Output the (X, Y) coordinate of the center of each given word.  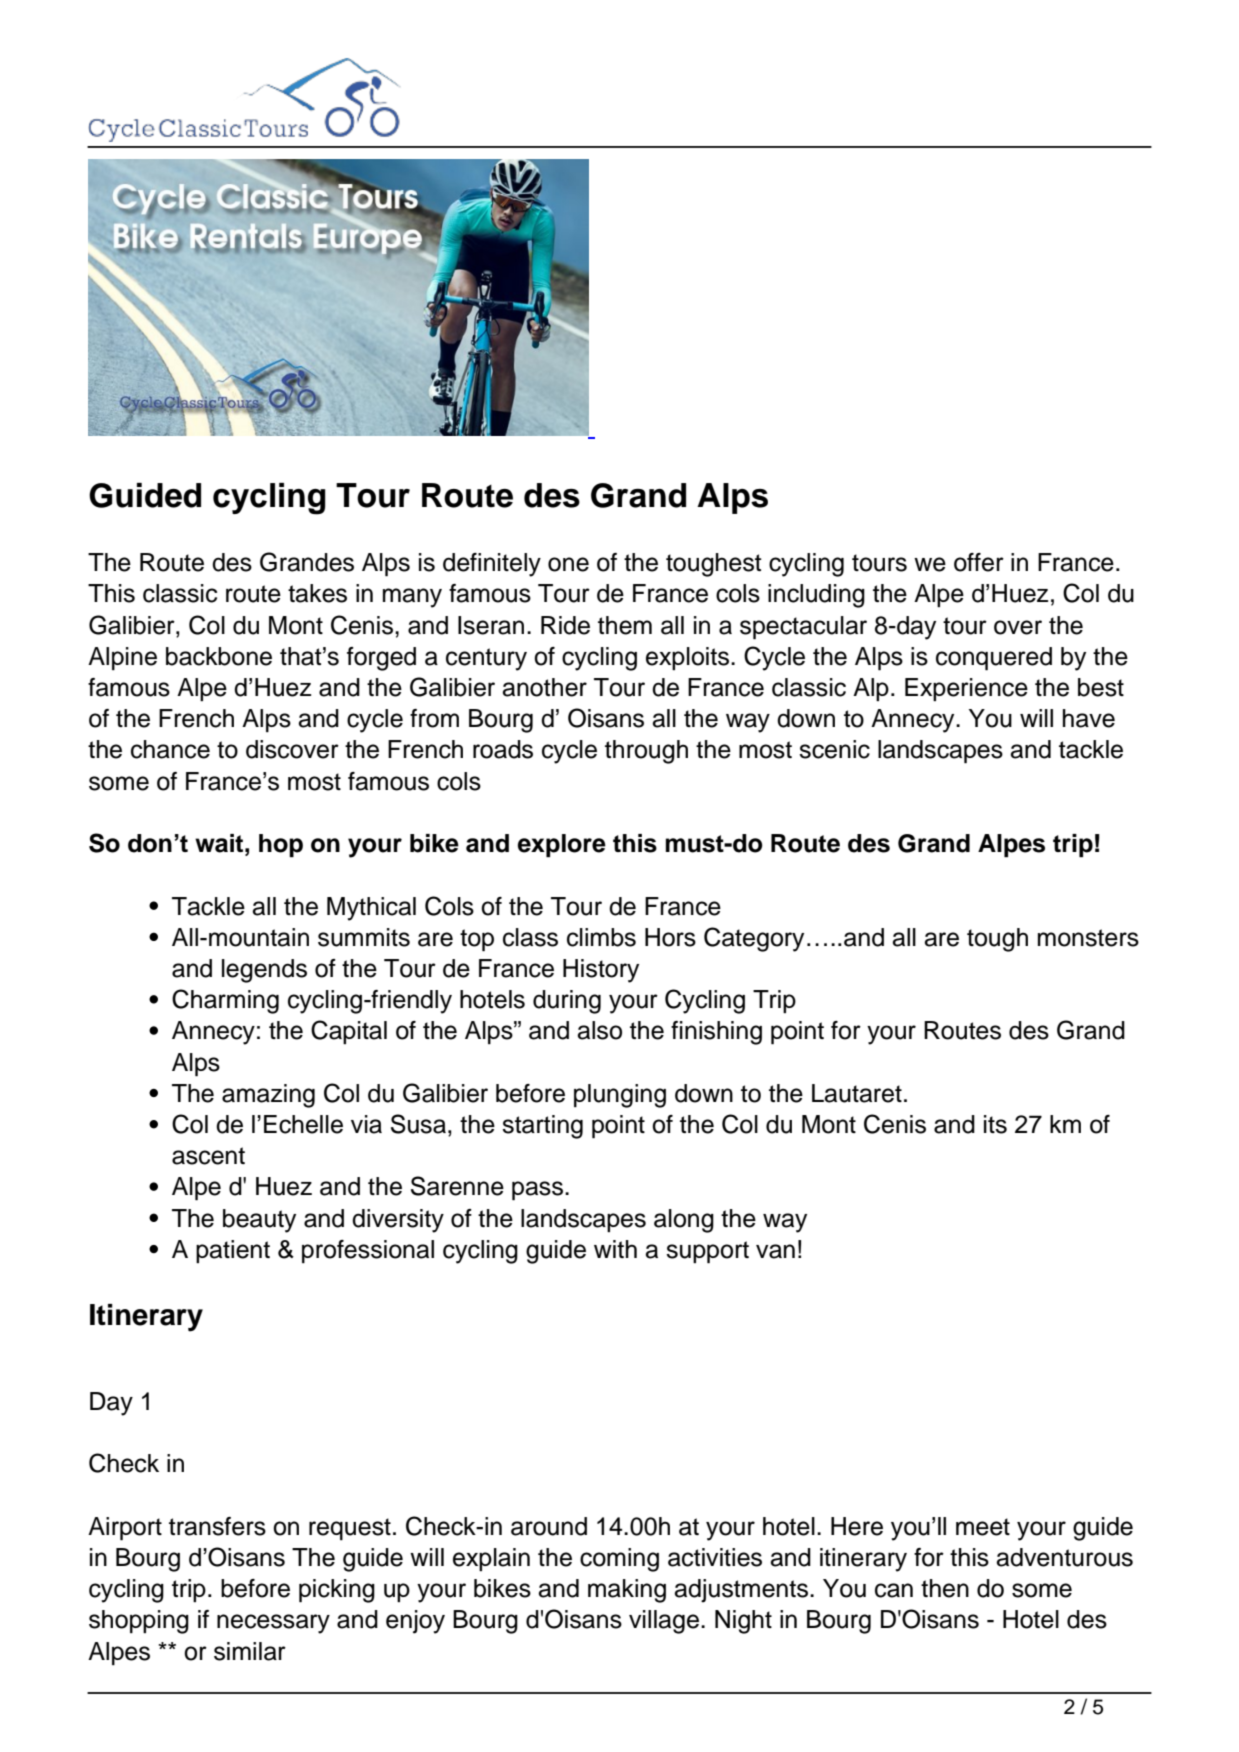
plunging (620, 1096)
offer (979, 562)
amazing (268, 1096)
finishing (716, 1033)
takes (317, 593)
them (625, 625)
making (627, 1591)
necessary (273, 1624)
